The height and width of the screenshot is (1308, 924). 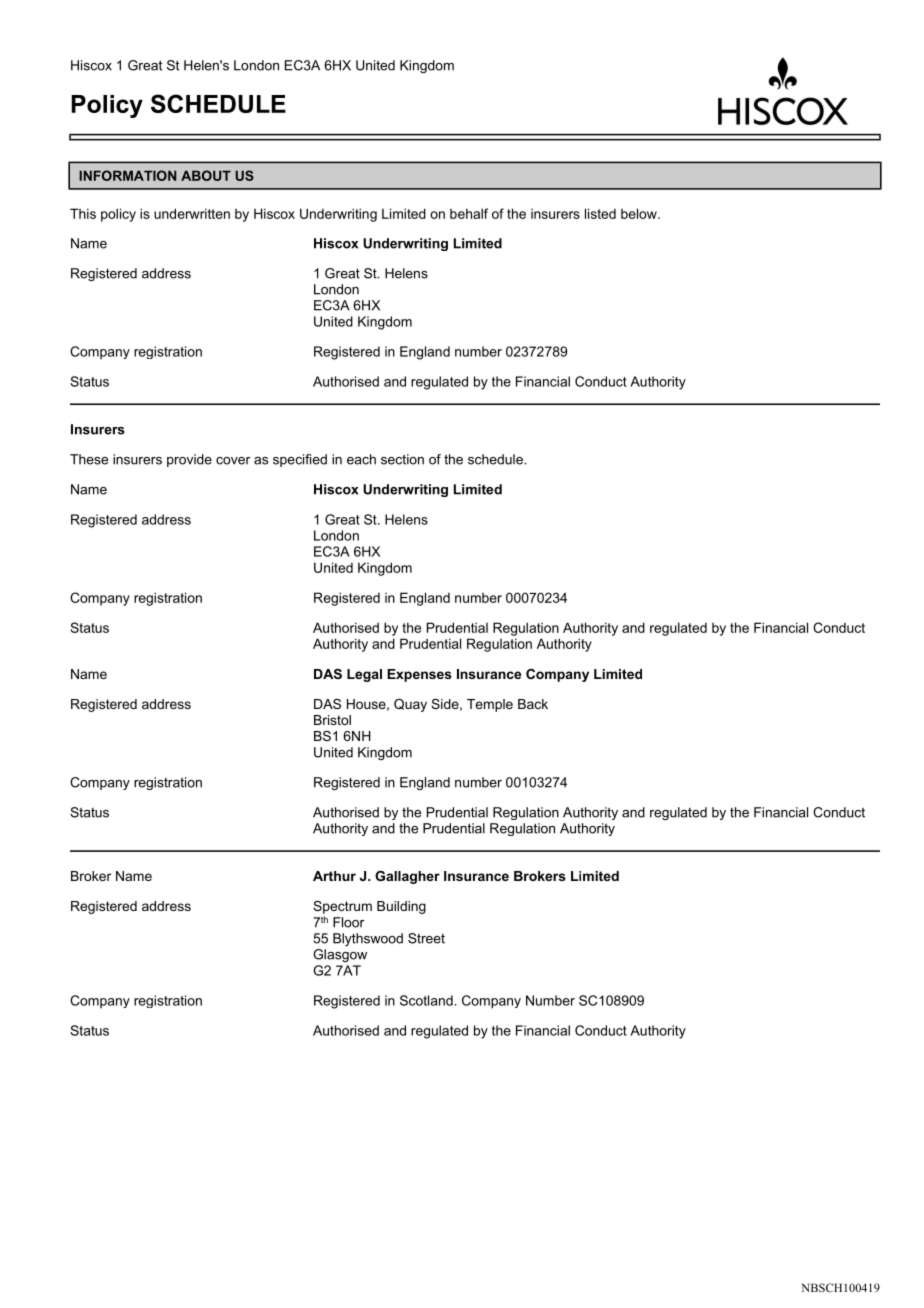 What do you see at coordinates (410, 705) in the screenshot?
I see `Quay` at bounding box center [410, 705].
